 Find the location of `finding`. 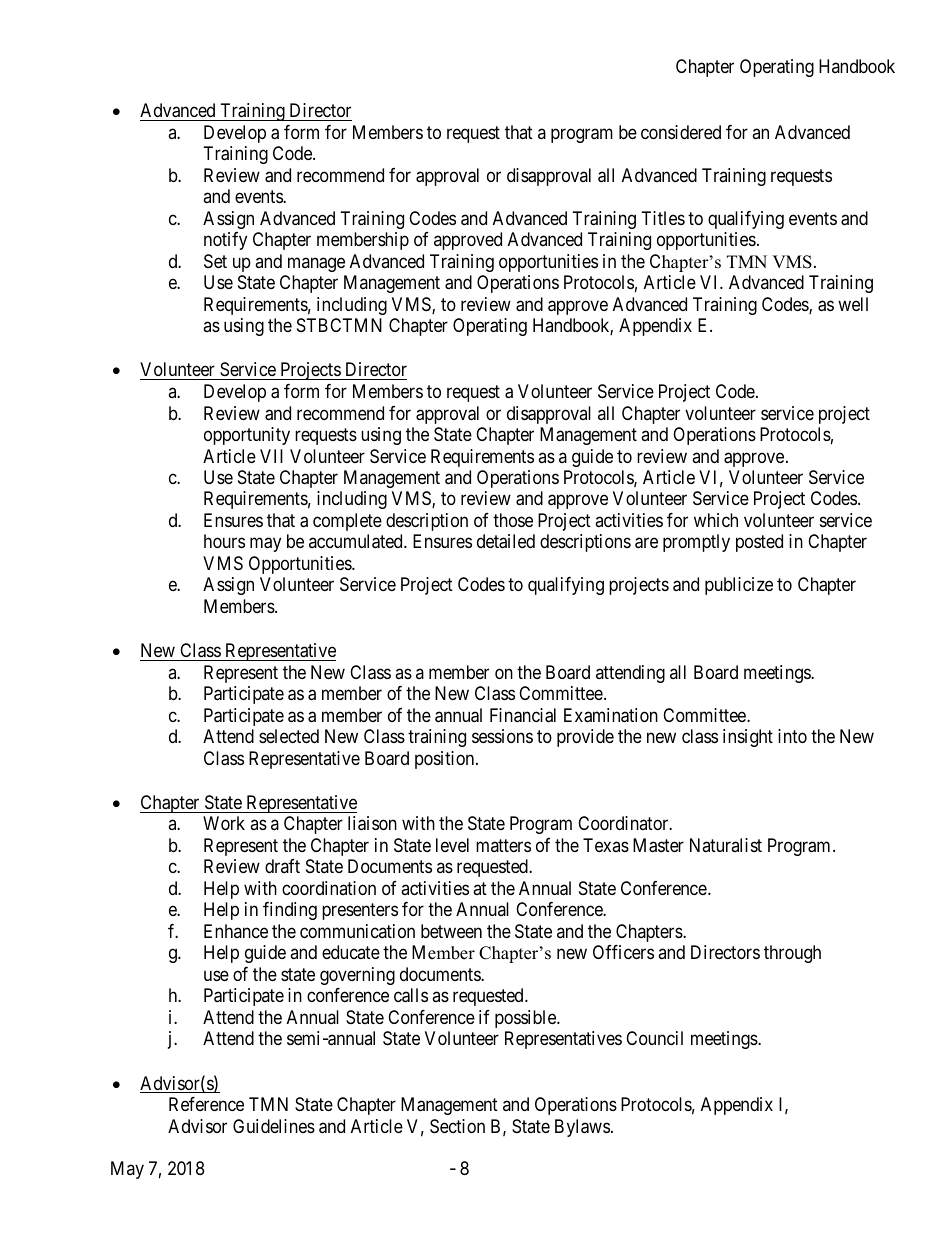

finding is located at coordinates (290, 911).
